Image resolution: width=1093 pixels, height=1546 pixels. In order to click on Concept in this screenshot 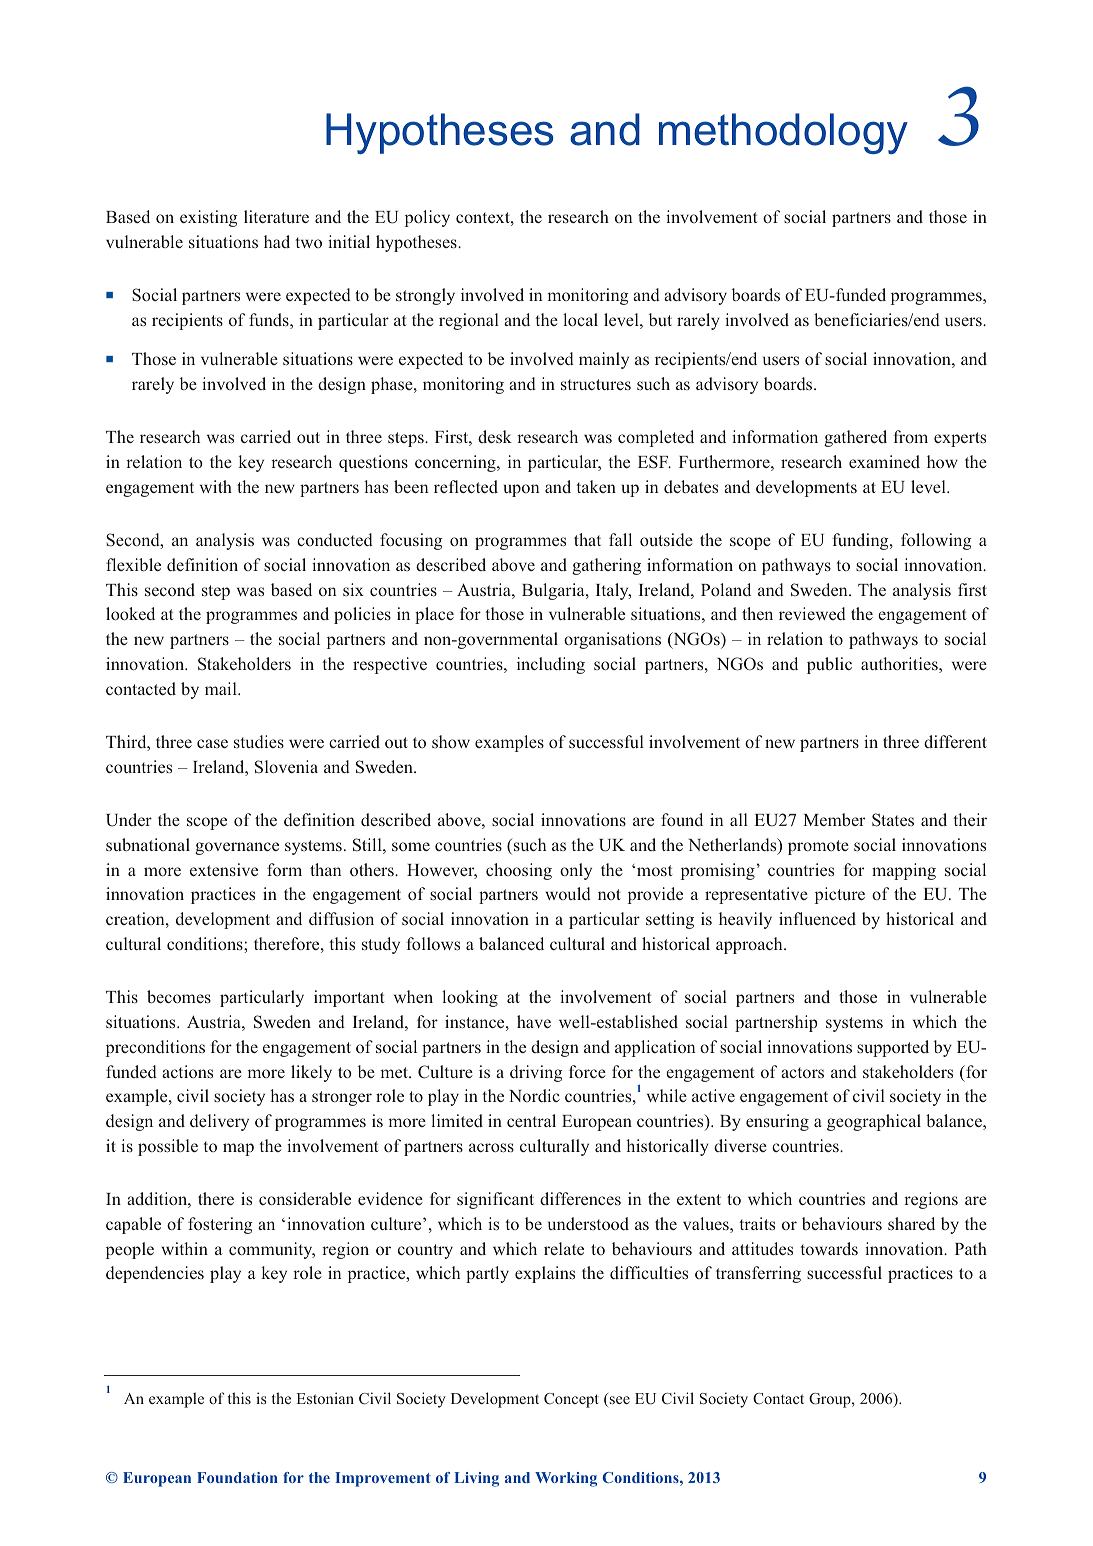, I will do `click(571, 1400)`.
